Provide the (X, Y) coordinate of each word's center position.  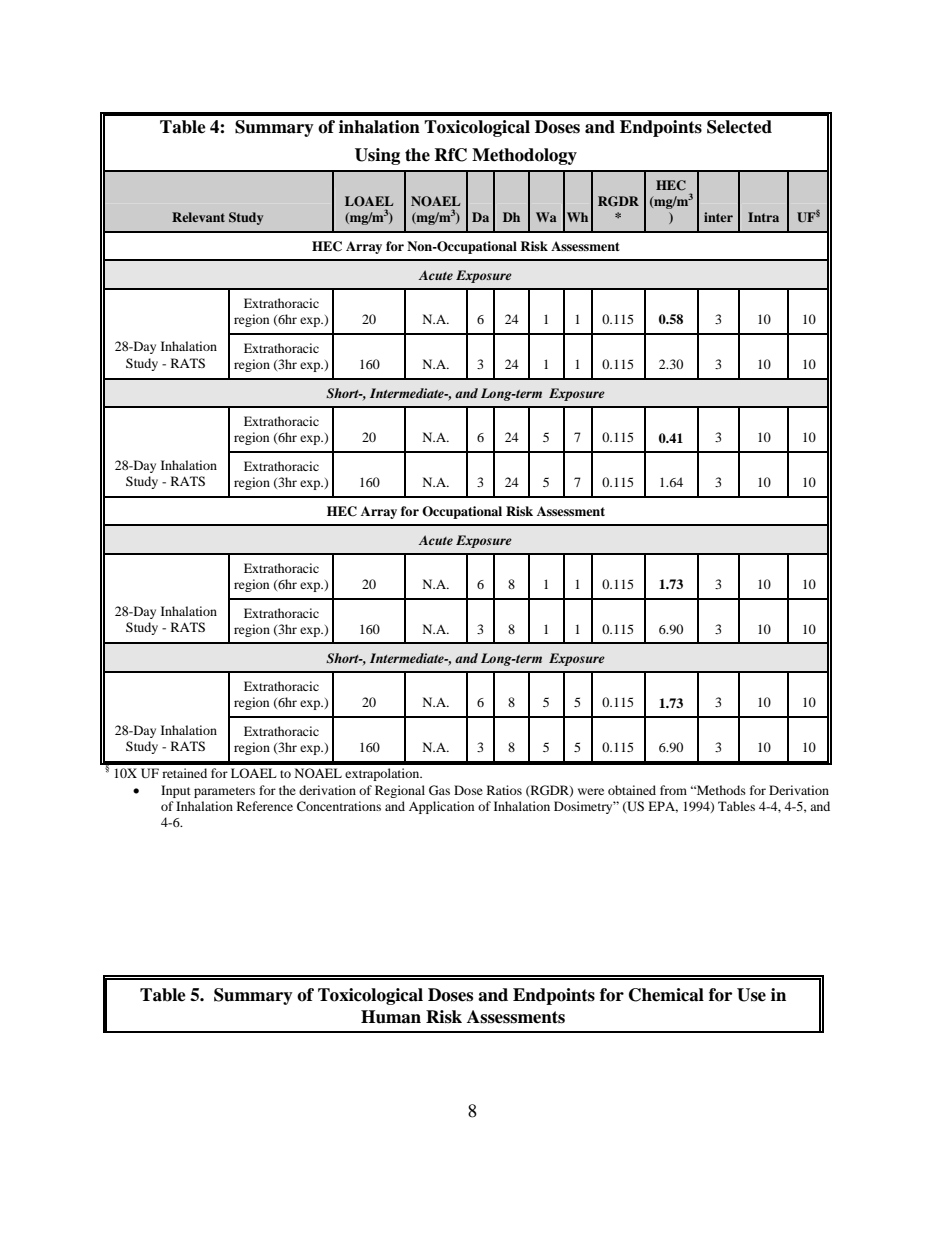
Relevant (198, 217)
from (673, 790)
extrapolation (383, 774)
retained (184, 773)
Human (391, 1017)
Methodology (524, 156)
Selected (739, 127)
